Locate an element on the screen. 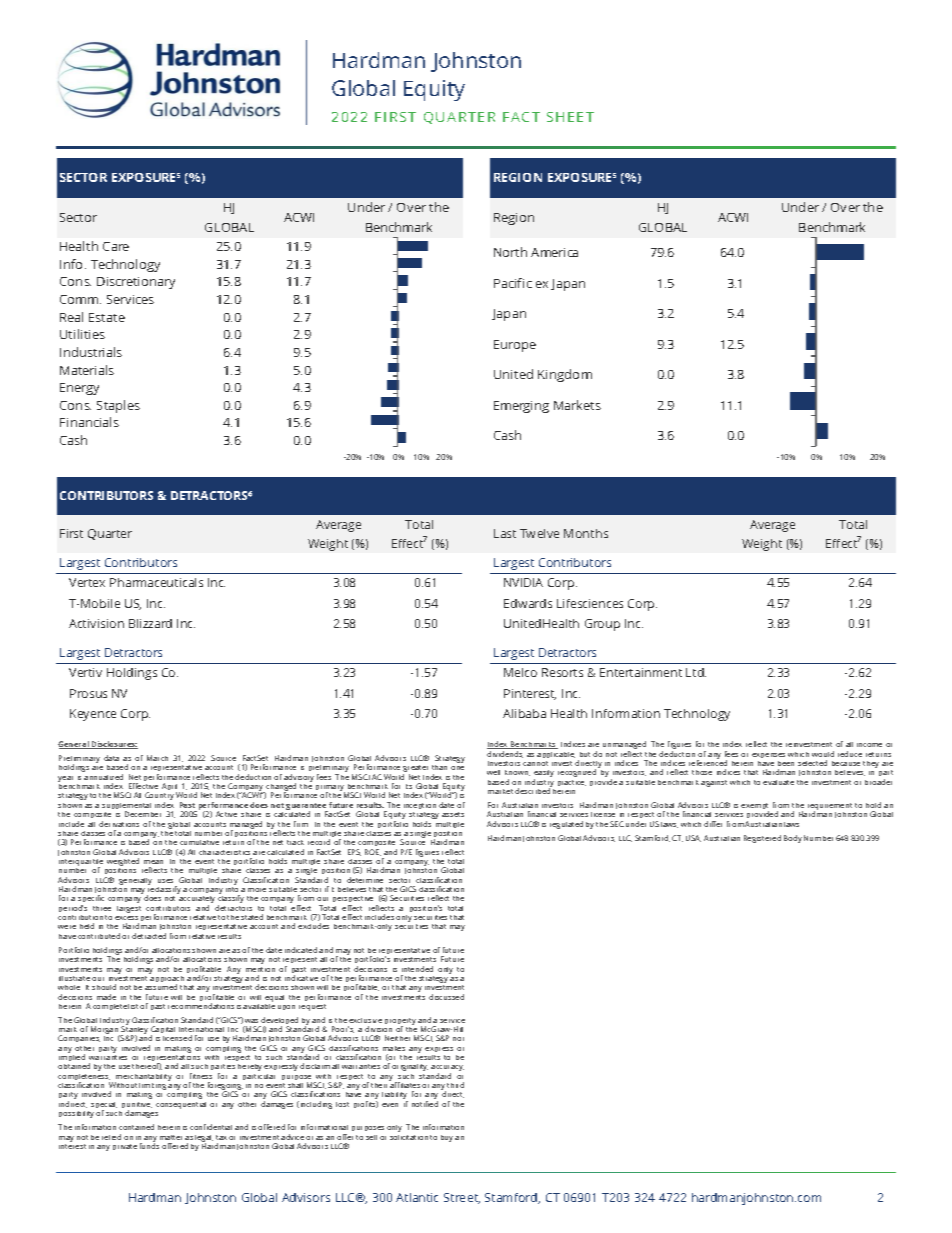 Image resolution: width=952 pixels, height=1233 pixels. Discretionary is located at coordinates (136, 283).
